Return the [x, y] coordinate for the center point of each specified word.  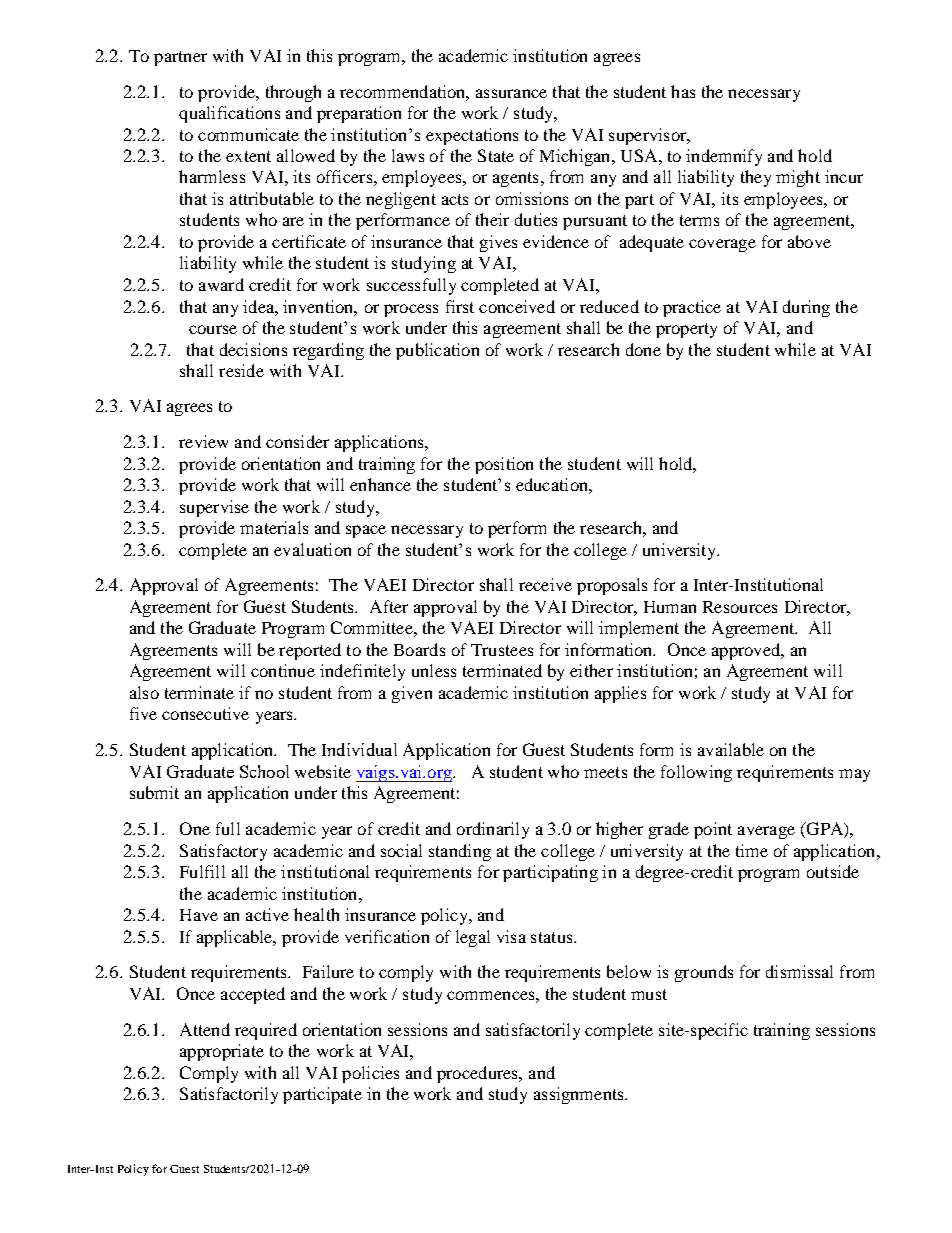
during [806, 308]
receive [545, 584]
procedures [478, 1074]
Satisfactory [223, 852]
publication [437, 351]
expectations [472, 136]
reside [241, 370]
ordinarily [493, 830]
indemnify [724, 157]
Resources [740, 607]
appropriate [222, 1052]
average [766, 832]
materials [274, 527]
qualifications [229, 114]
